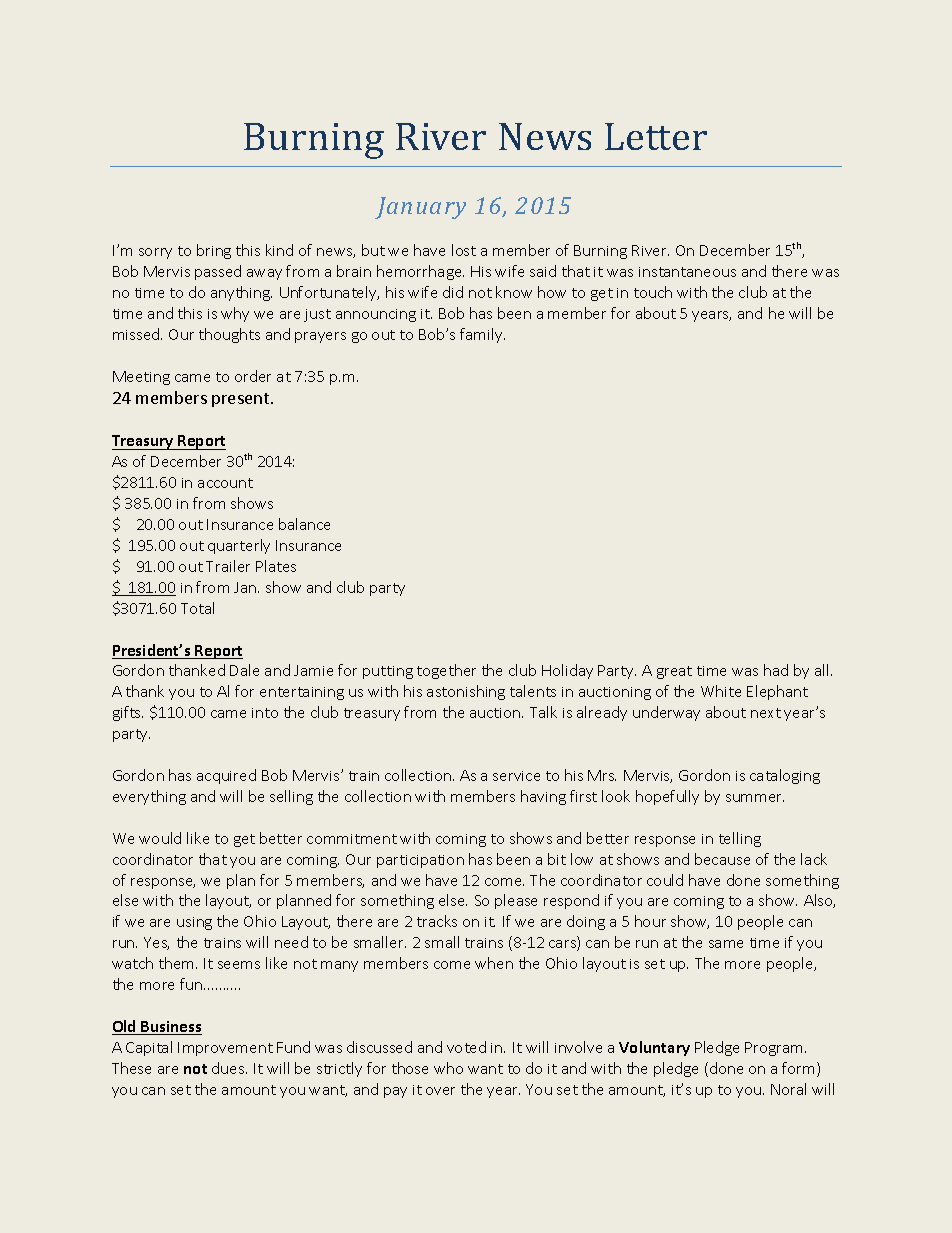 This page has height=1233, width=952. Describe the element at coordinates (420, 208) in the page. I see `January` at that location.
